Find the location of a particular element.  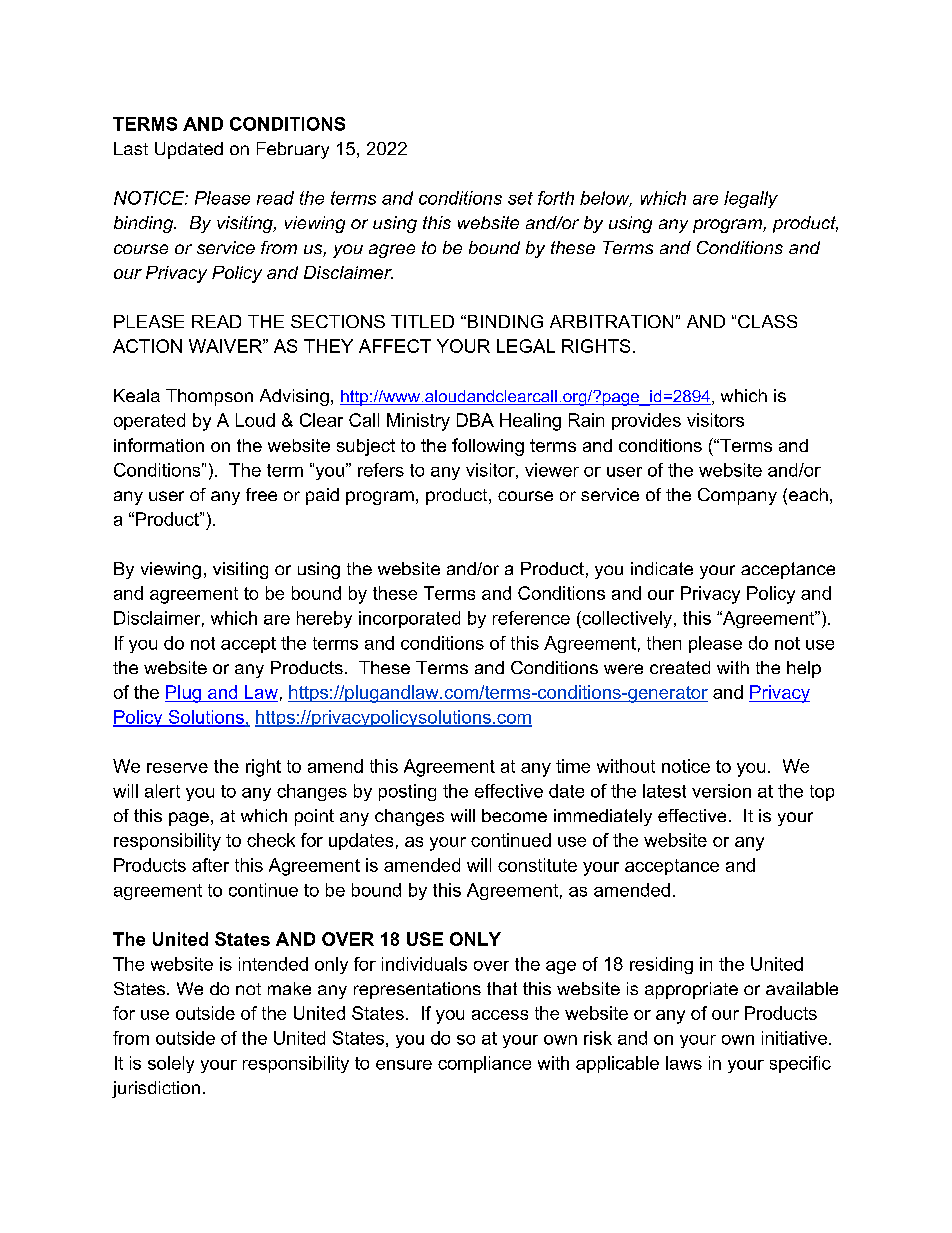

solely is located at coordinates (171, 1064).
